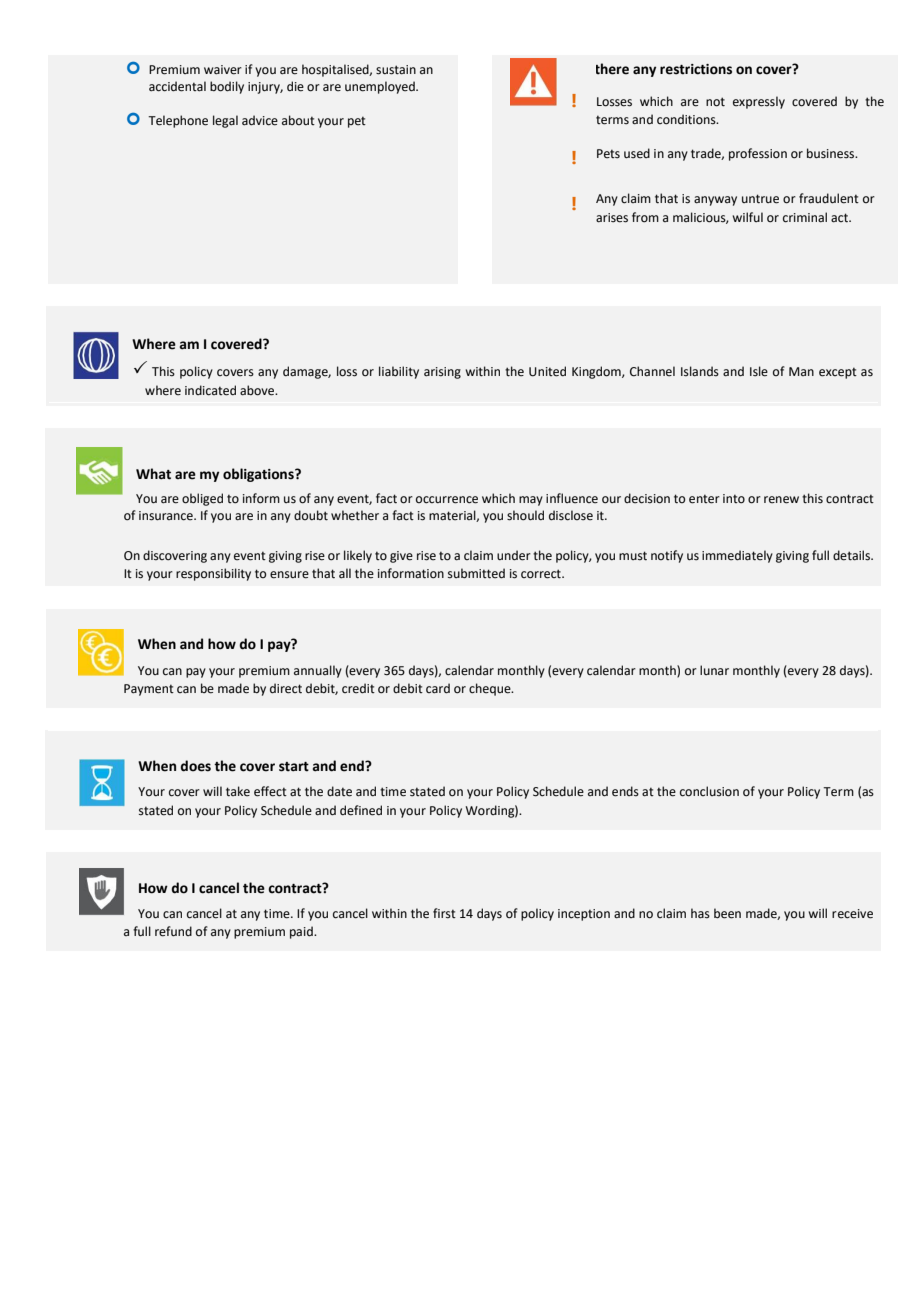 This screenshot has width=924, height=1308. What do you see at coordinates (491, 689) in the screenshot?
I see `cheque` at bounding box center [491, 689].
